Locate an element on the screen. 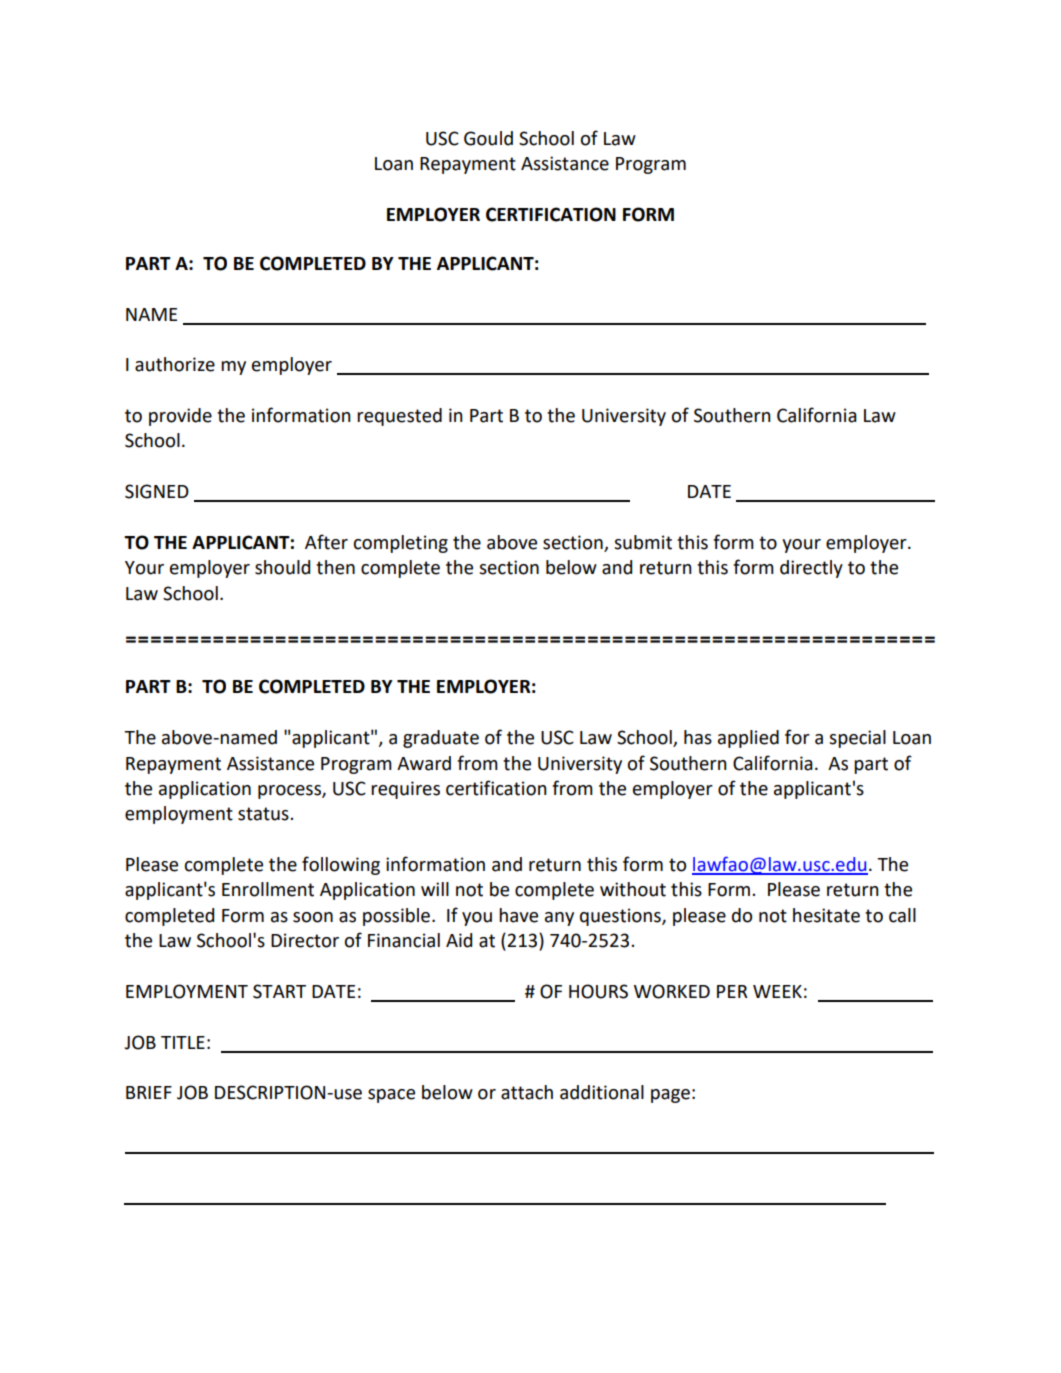 The image size is (1061, 1373). TITLE is located at coordinates (183, 1042).
